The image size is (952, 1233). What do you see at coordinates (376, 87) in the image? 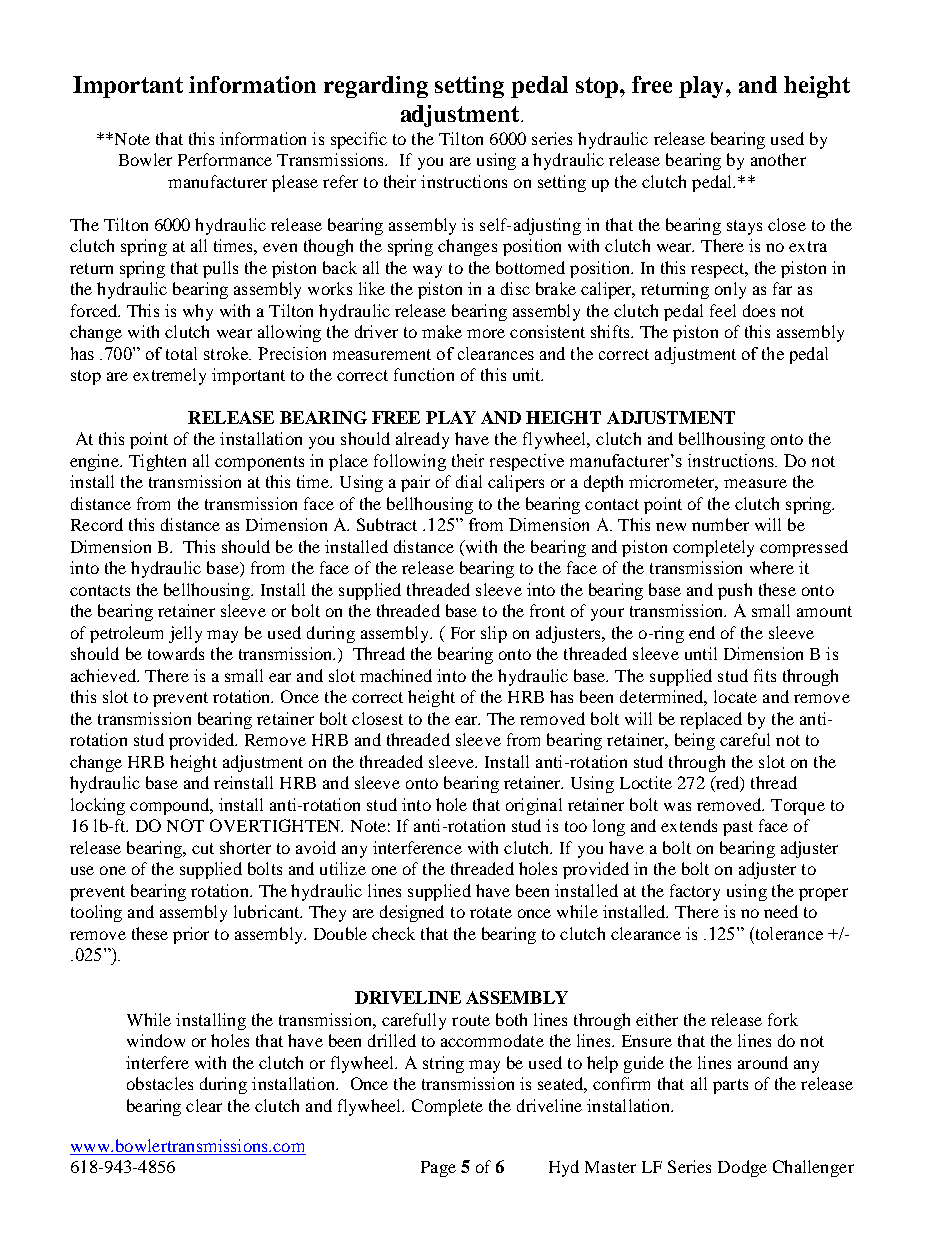
I see `regarding` at bounding box center [376, 87].
